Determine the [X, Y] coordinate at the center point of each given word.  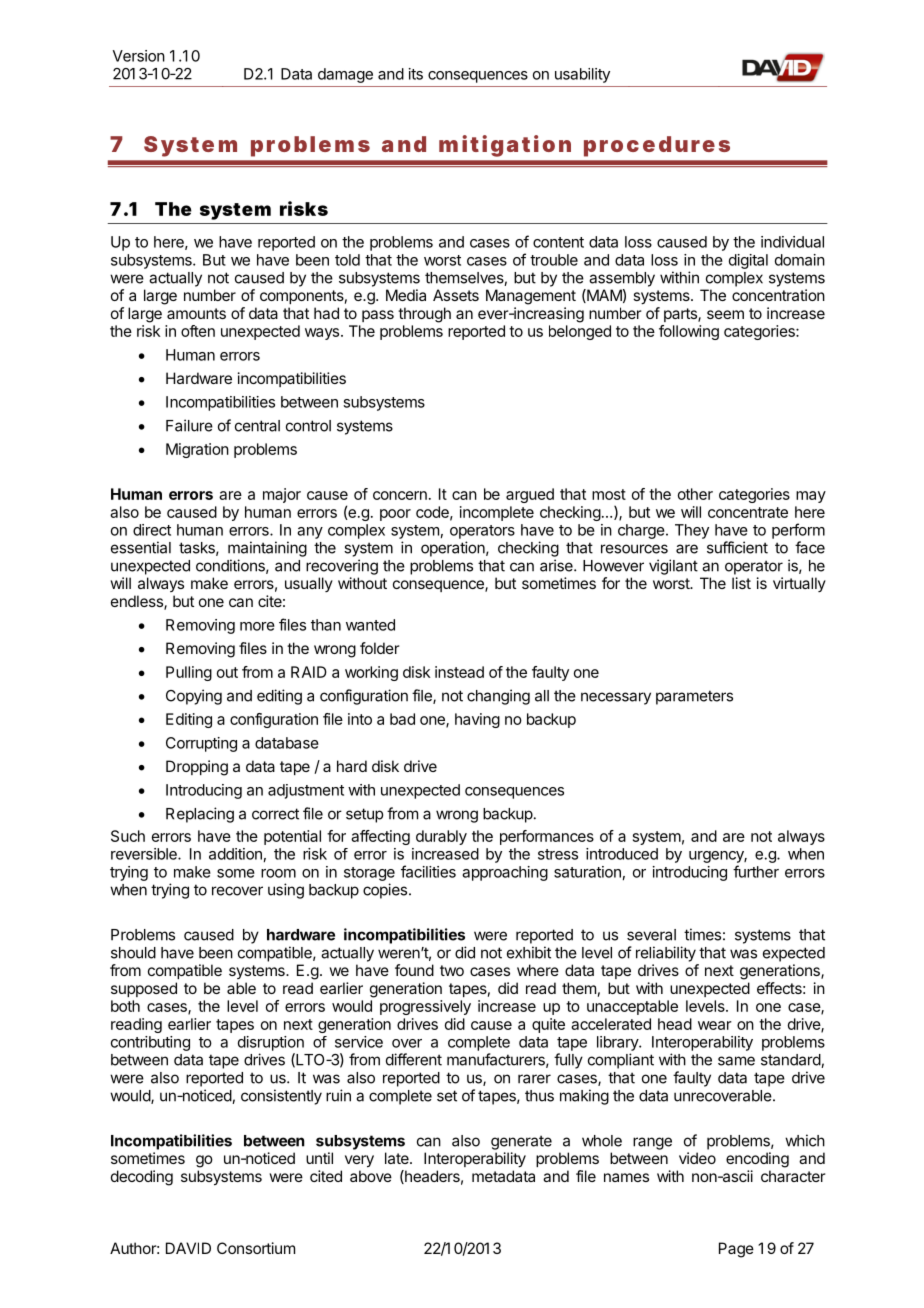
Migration [197, 450]
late [398, 1158]
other [695, 494]
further [756, 871]
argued [530, 495]
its [416, 74]
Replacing [200, 815]
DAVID [188, 1248]
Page [736, 1250]
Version [139, 56]
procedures [657, 146]
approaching [505, 873]
